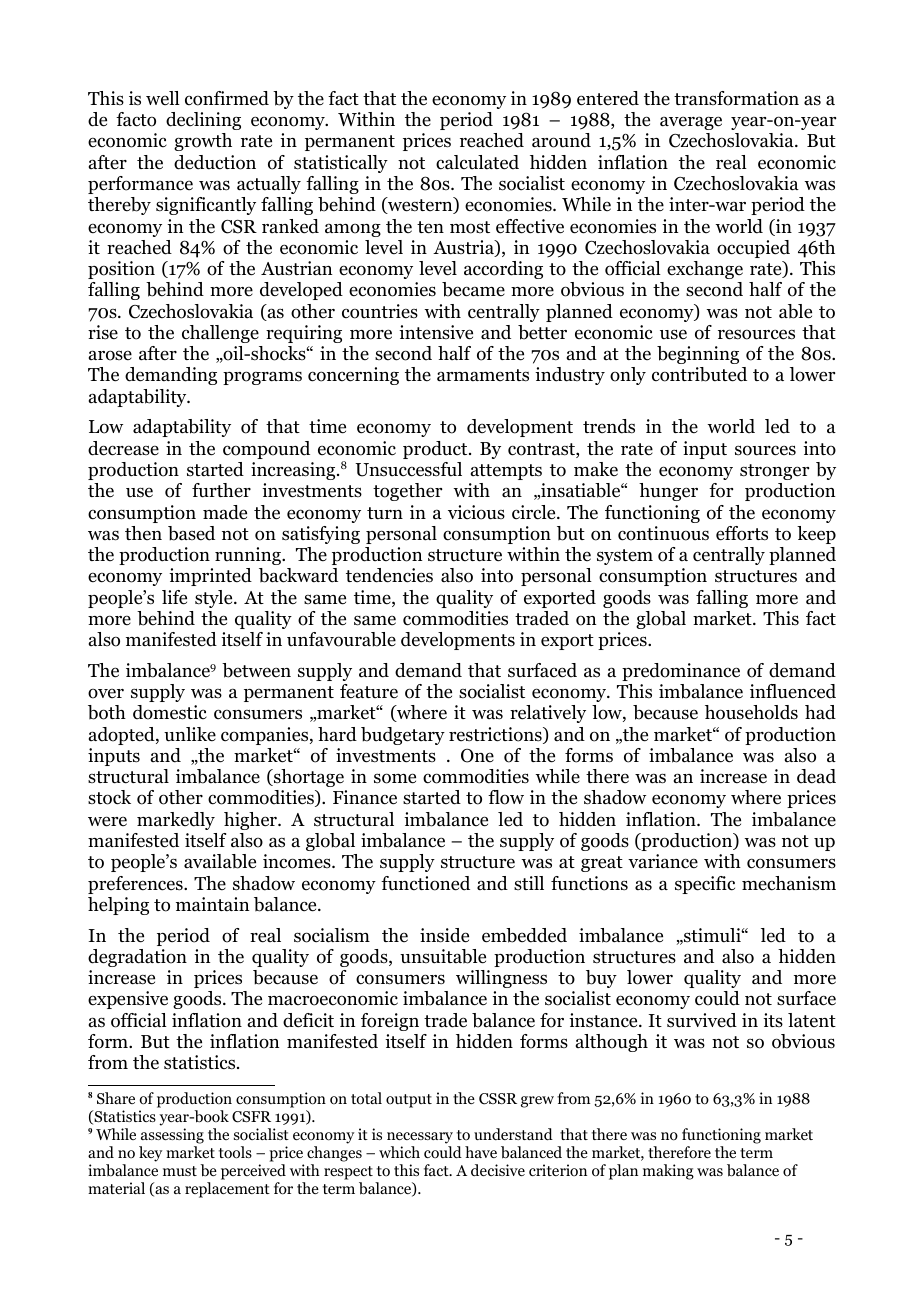 This screenshot has width=924, height=1308. What do you see at coordinates (180, 1171) in the screenshot?
I see `must` at bounding box center [180, 1171].
